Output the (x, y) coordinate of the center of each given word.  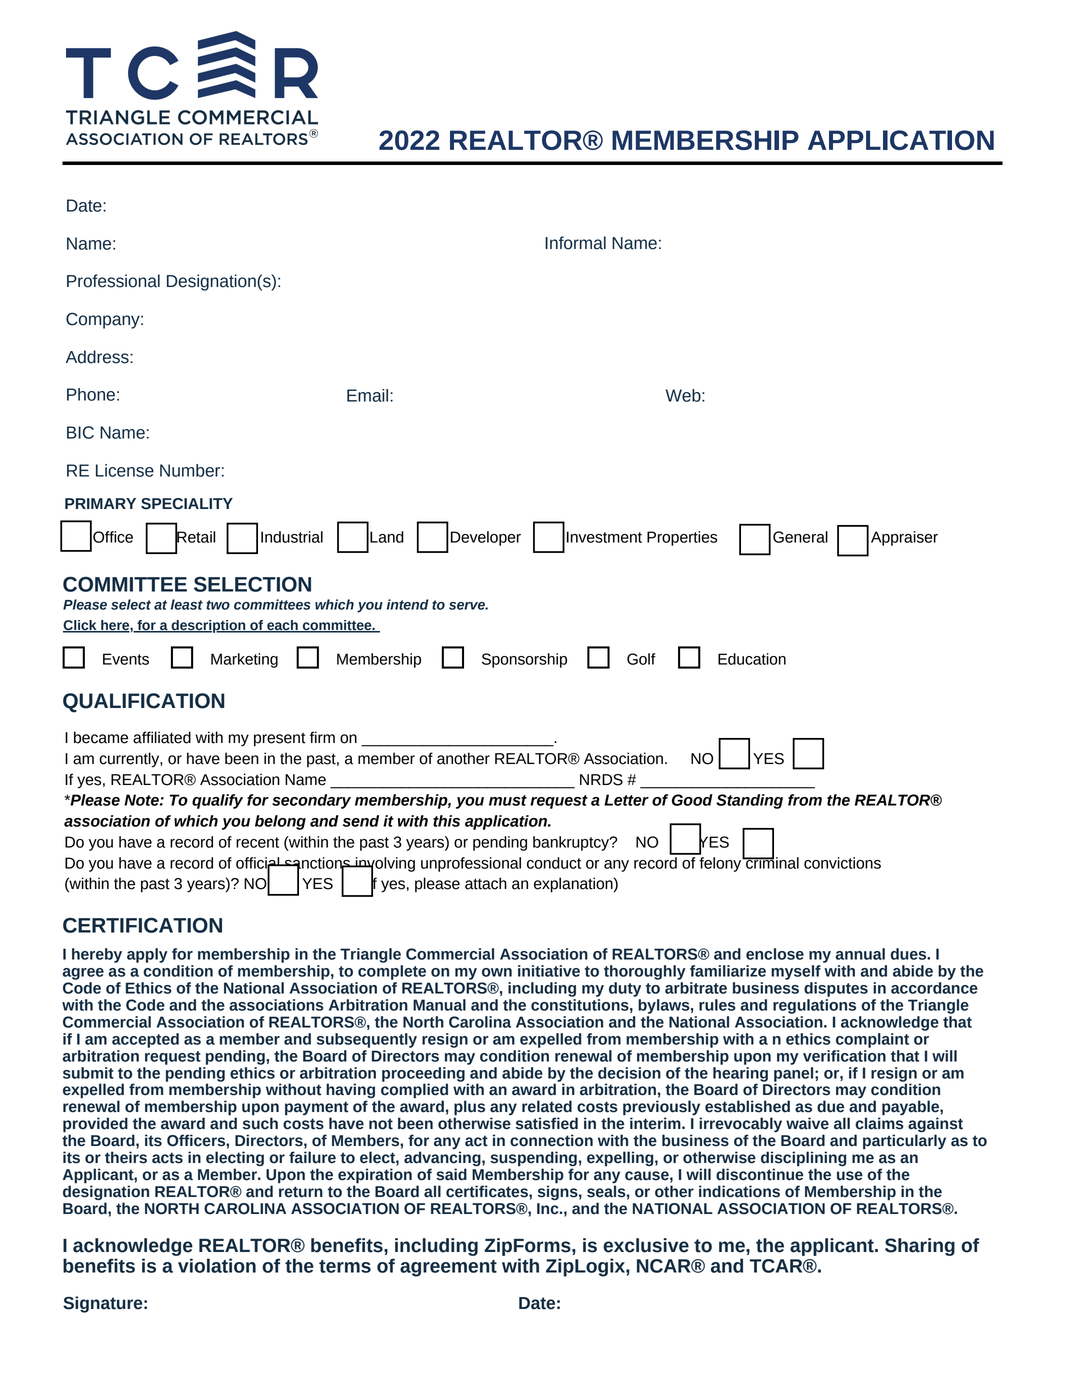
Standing (749, 801)
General (800, 537)
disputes (836, 989)
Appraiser (904, 538)
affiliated (162, 737)
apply (147, 955)
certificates (488, 1191)
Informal (575, 243)
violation (217, 1265)
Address (98, 357)
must (508, 800)
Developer (486, 538)
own (497, 972)
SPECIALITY (187, 504)
